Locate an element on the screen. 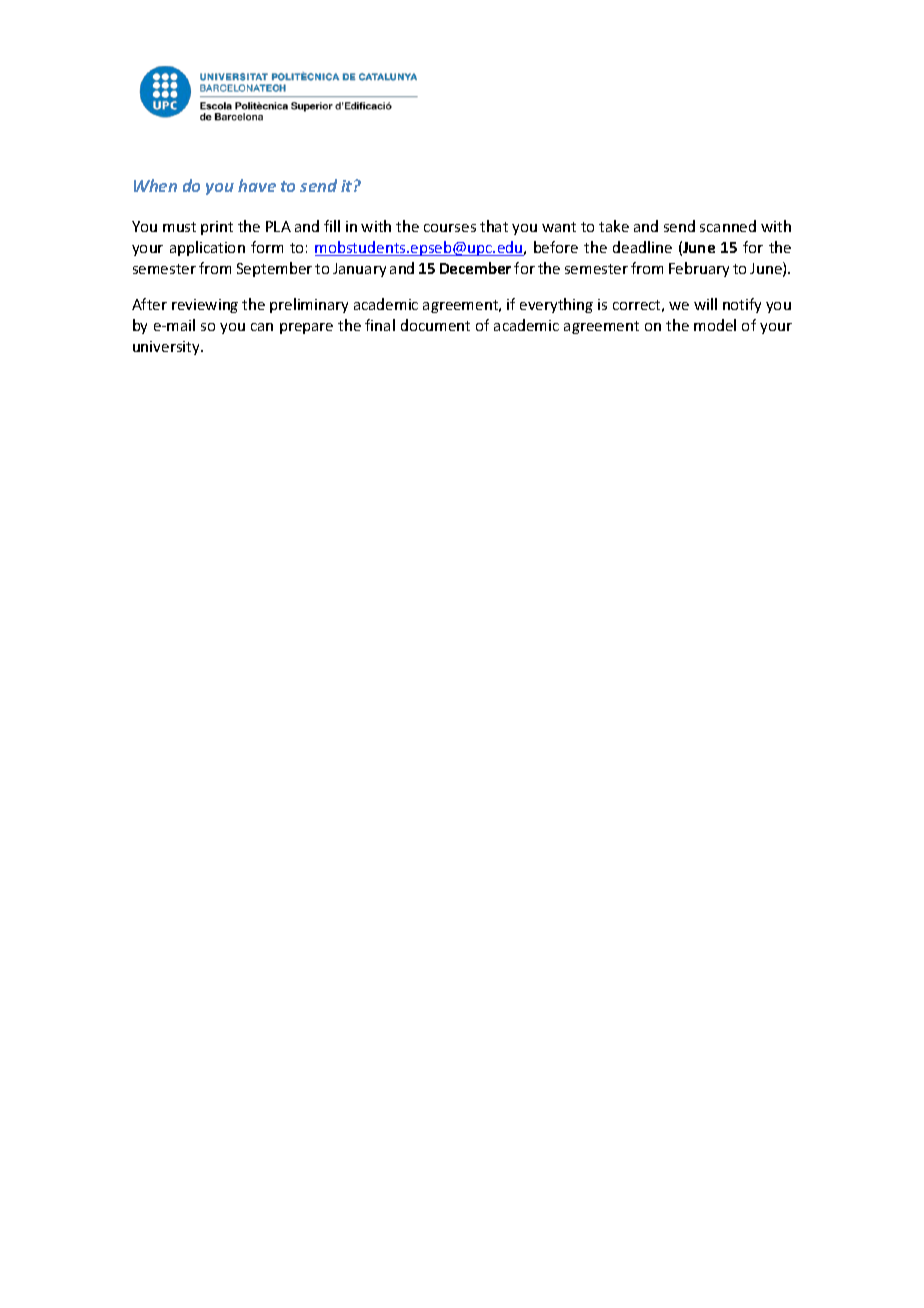 The image size is (924, 1308). have is located at coordinates (257, 185).
